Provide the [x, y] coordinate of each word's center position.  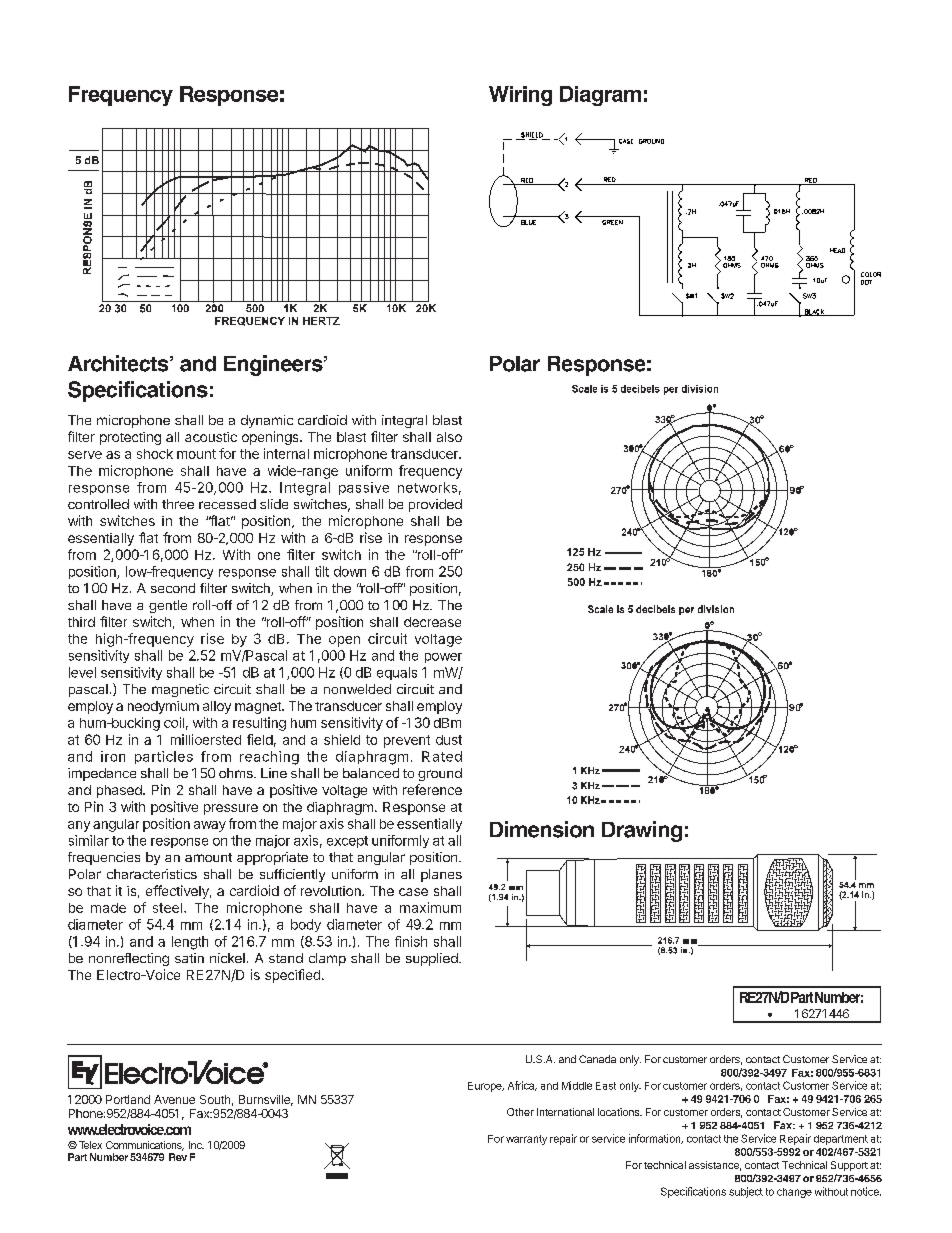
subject [746, 1192]
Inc [196, 1145]
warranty [526, 1140]
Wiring [520, 96]
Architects [119, 363]
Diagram [600, 96]
